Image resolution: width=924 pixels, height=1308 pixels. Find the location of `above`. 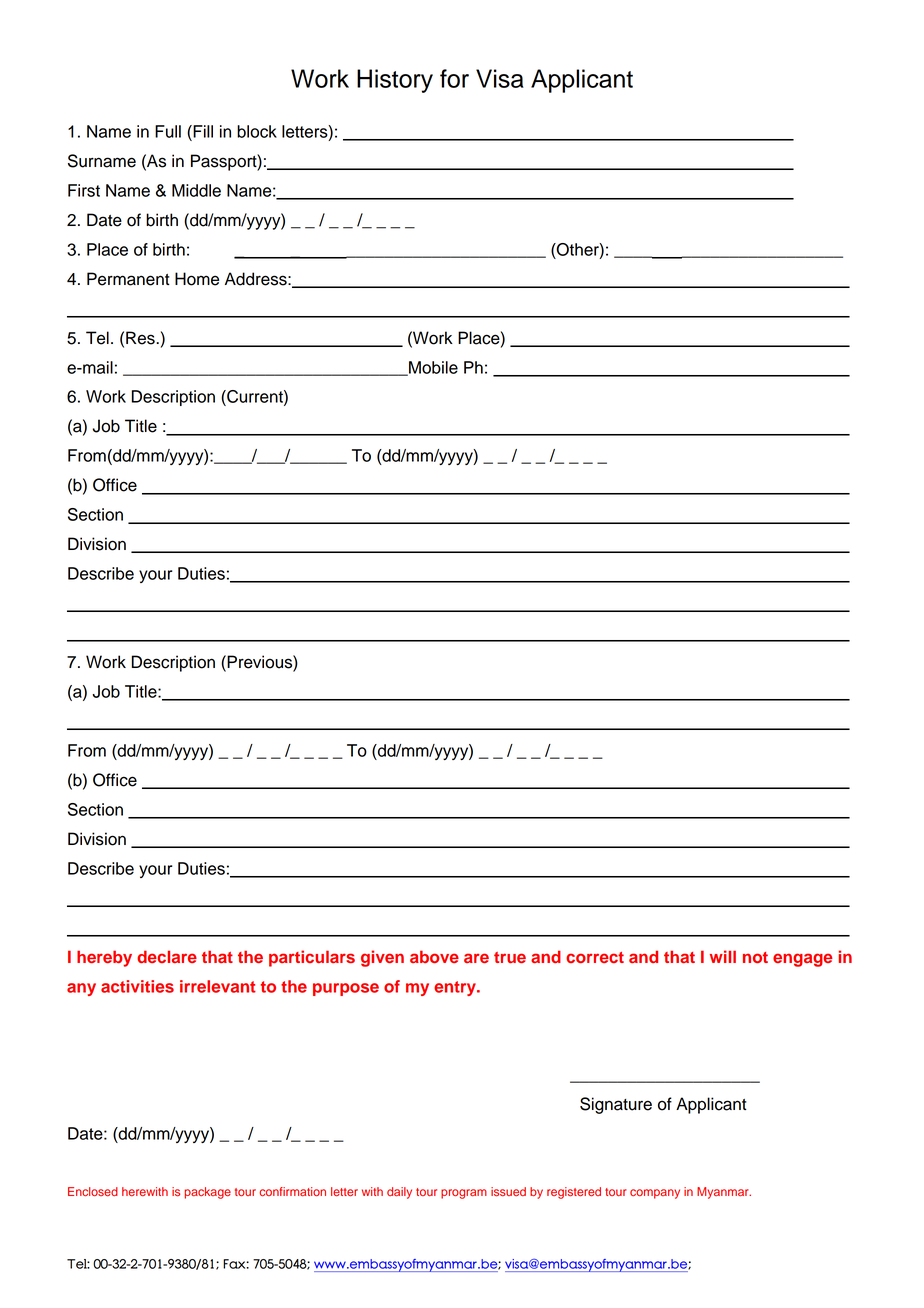

above is located at coordinates (434, 956).
